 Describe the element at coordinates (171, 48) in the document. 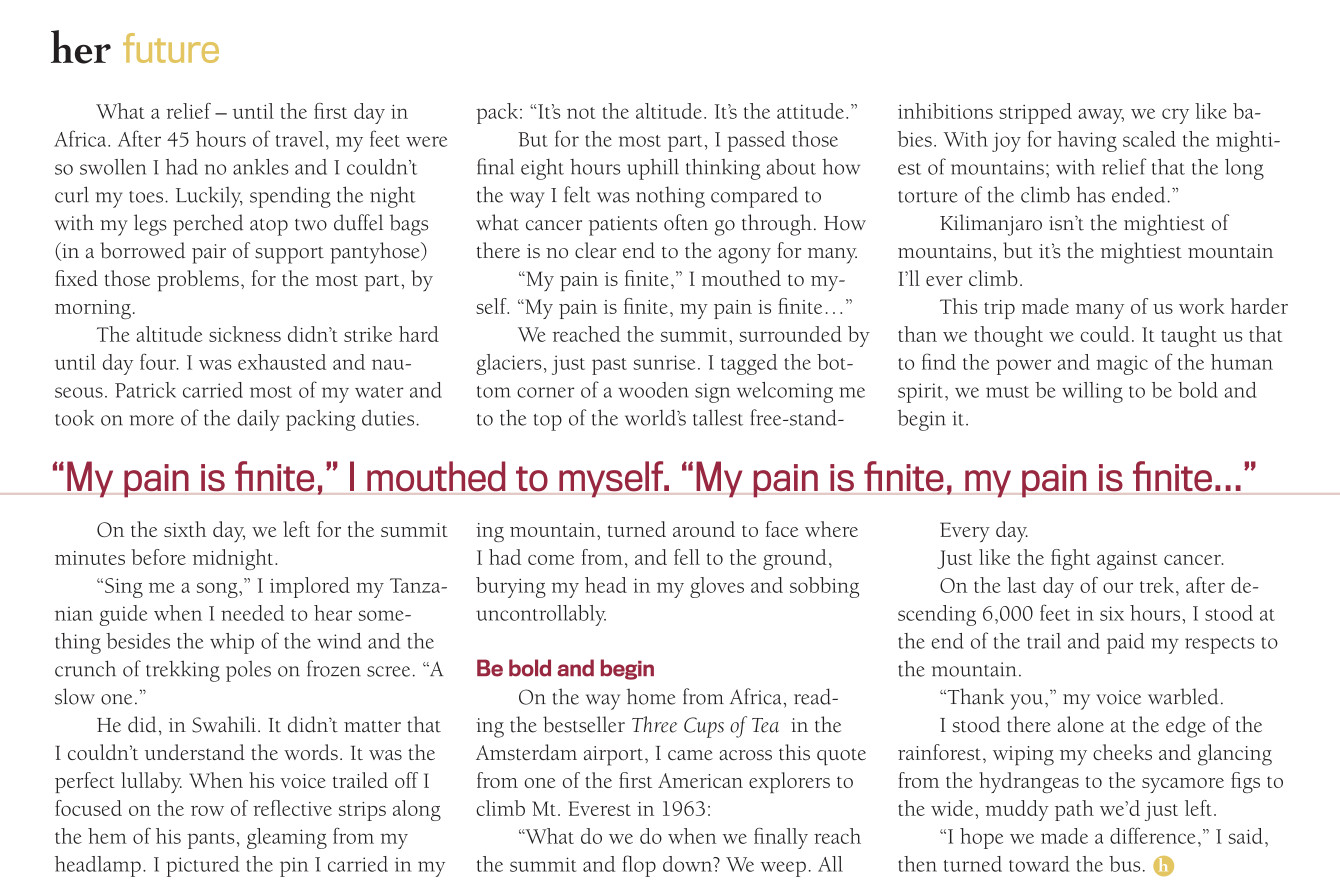

I see `future` at that location.
